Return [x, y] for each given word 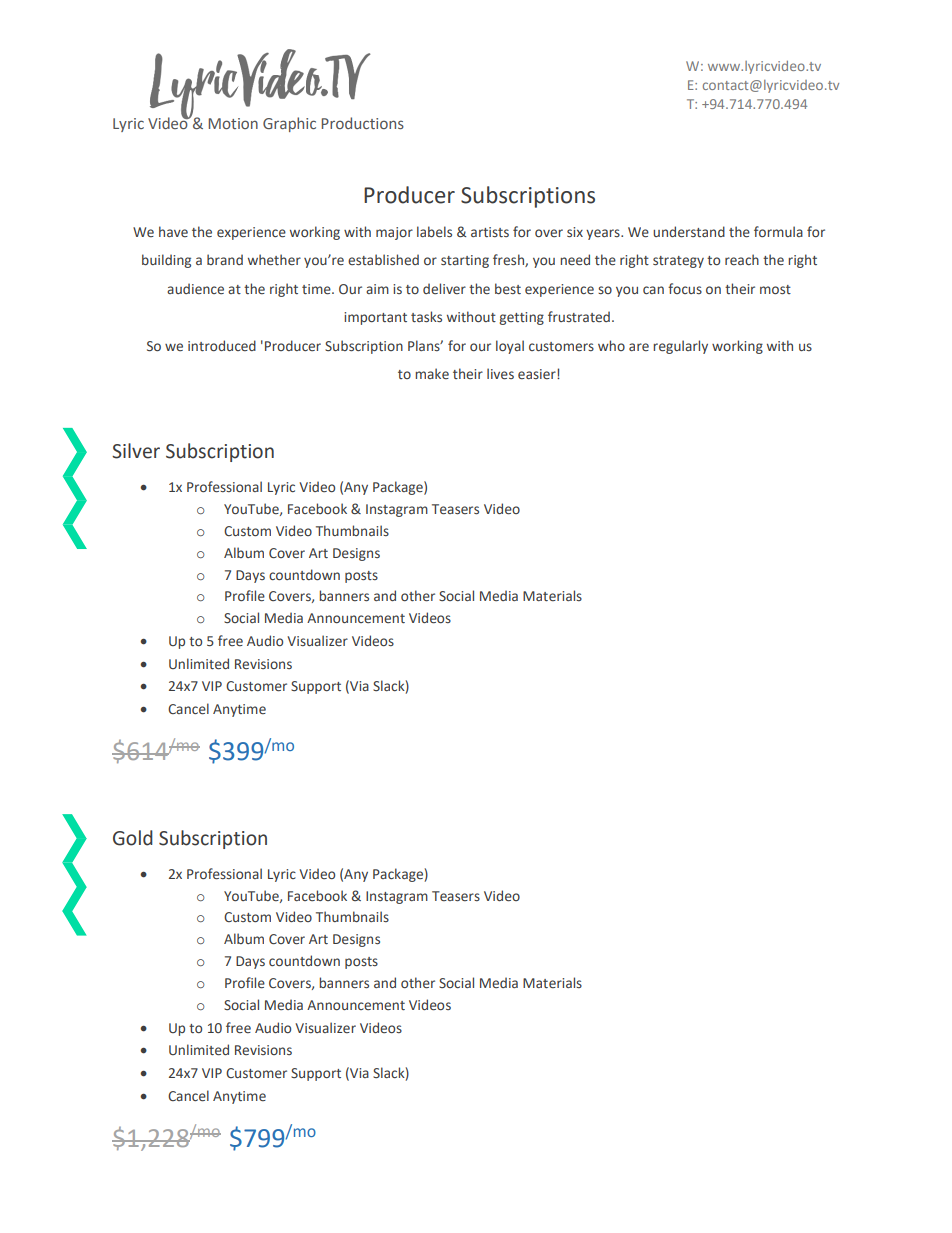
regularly [680, 347]
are [639, 347]
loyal [510, 347]
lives [500, 374]
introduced [222, 345]
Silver [136, 451]
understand [689, 232]
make [432, 373]
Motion [233, 123]
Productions [362, 123]
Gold [133, 838]
